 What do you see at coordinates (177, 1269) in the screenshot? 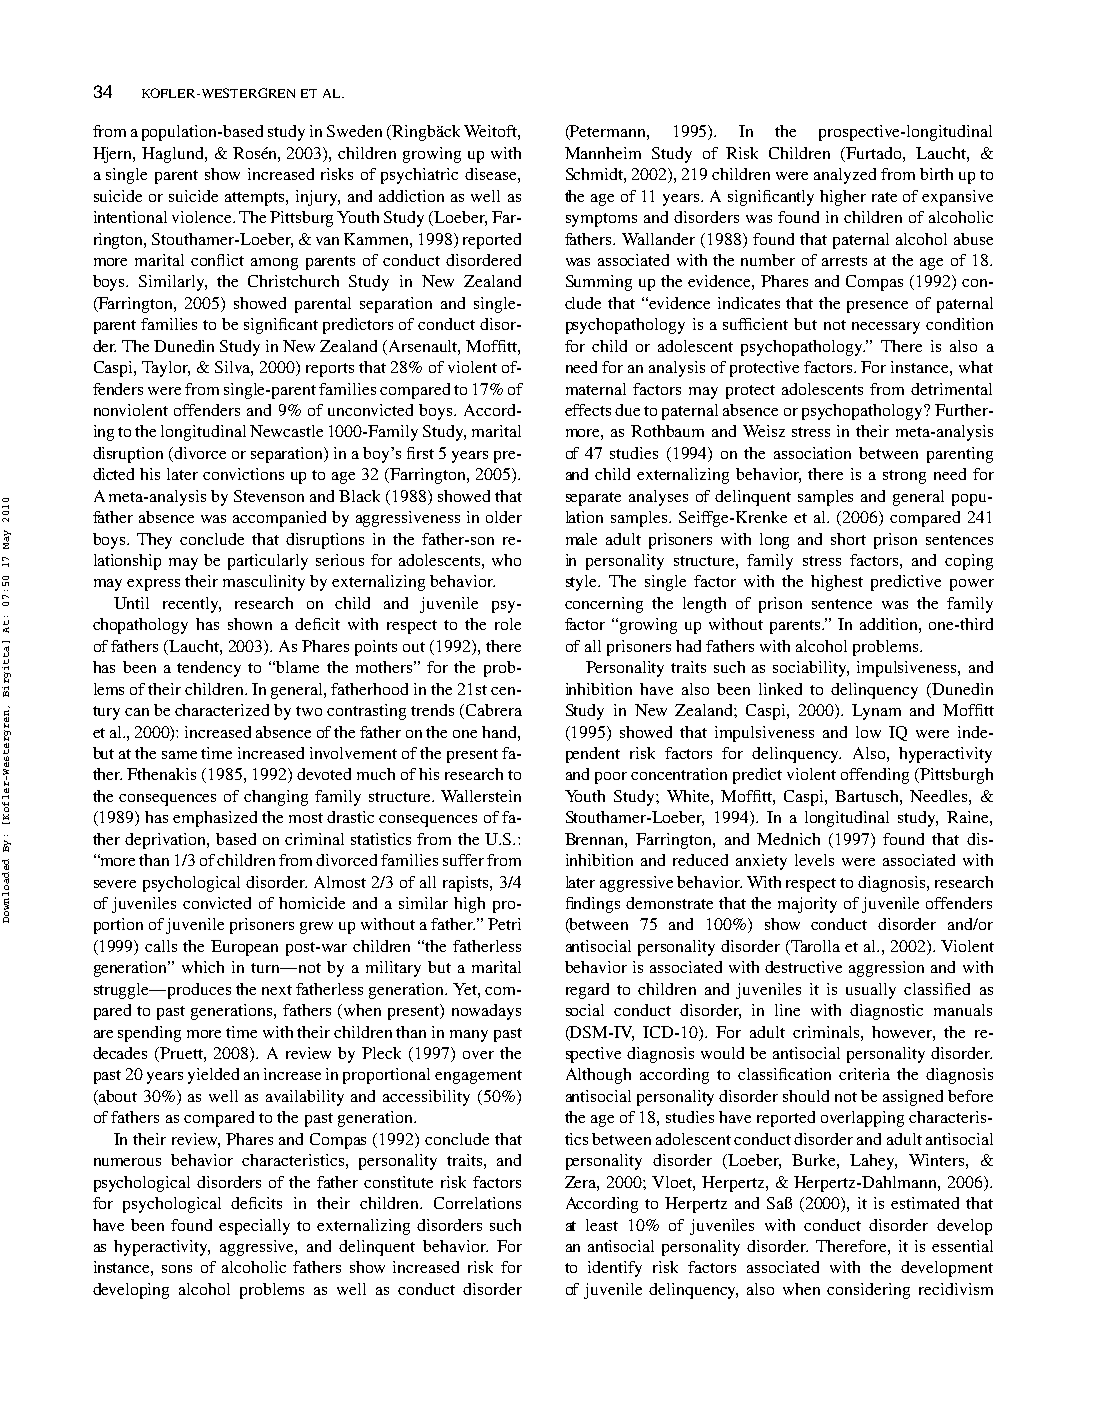
I see `sons` at bounding box center [177, 1269].
